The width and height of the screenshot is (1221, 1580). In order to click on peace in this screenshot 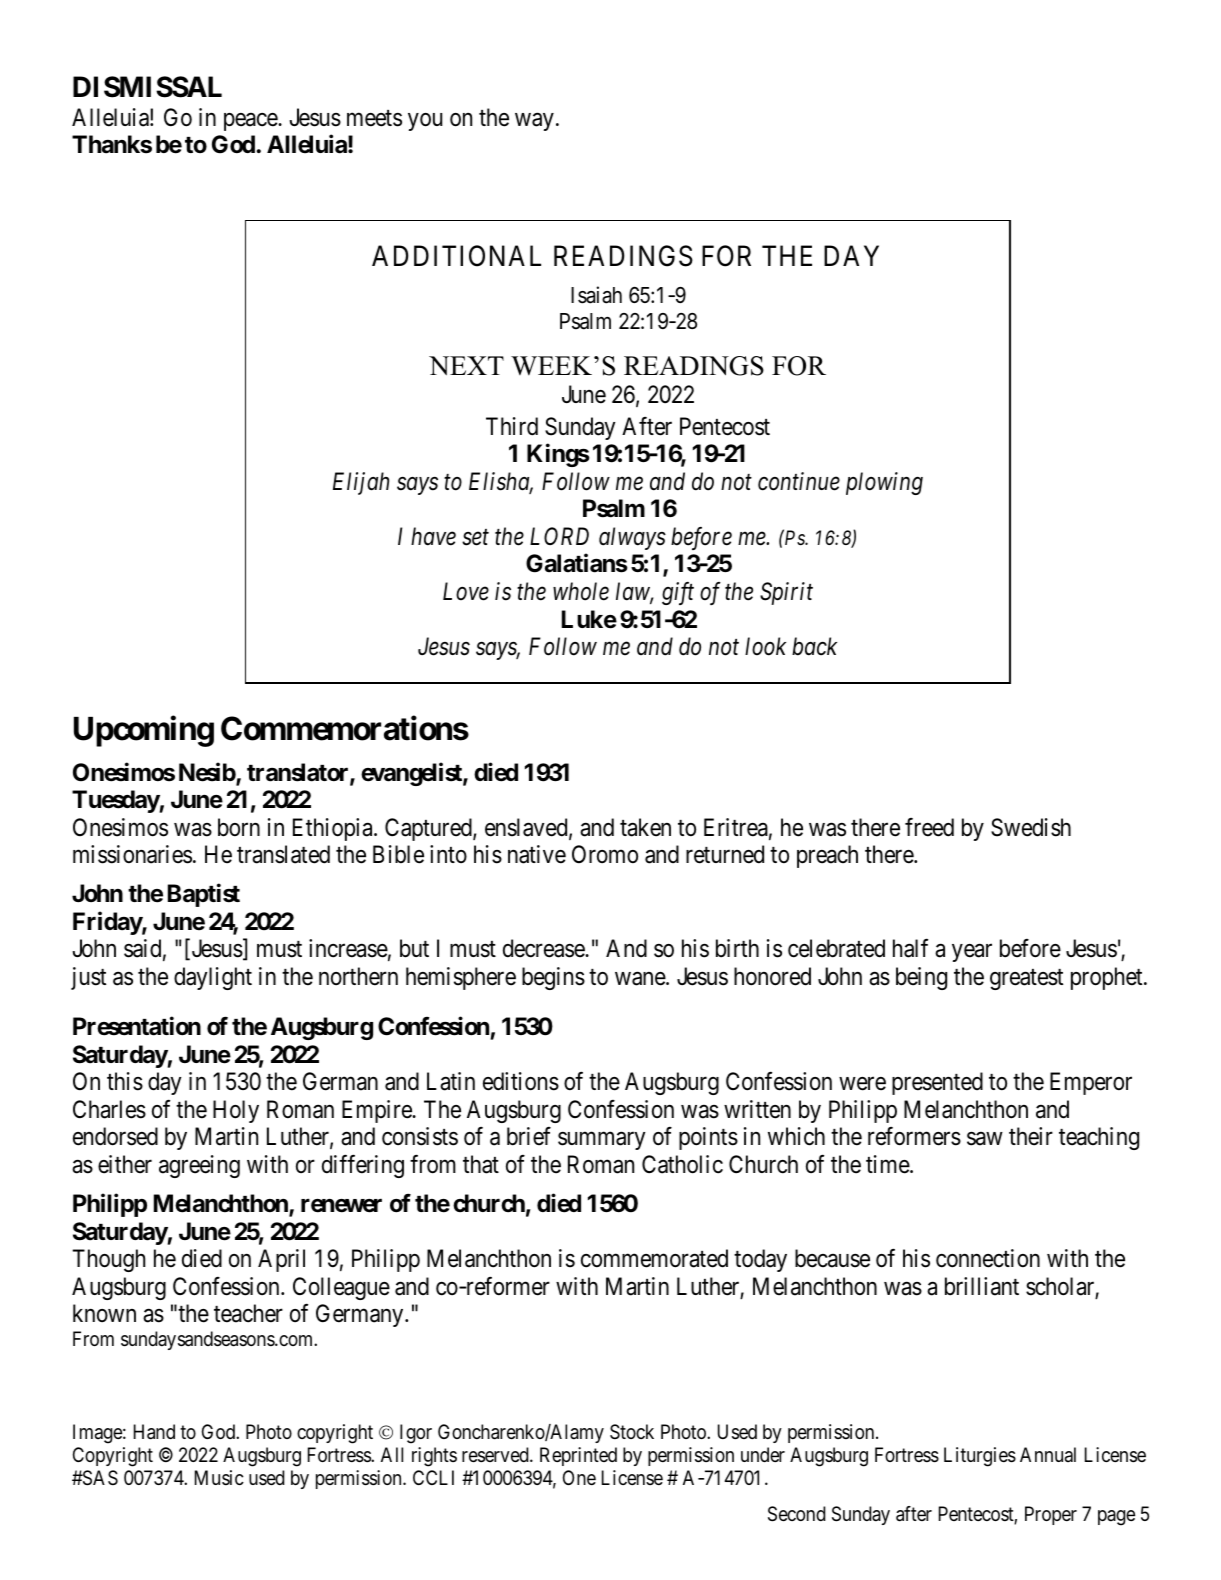, I will do `click(251, 122)`.
